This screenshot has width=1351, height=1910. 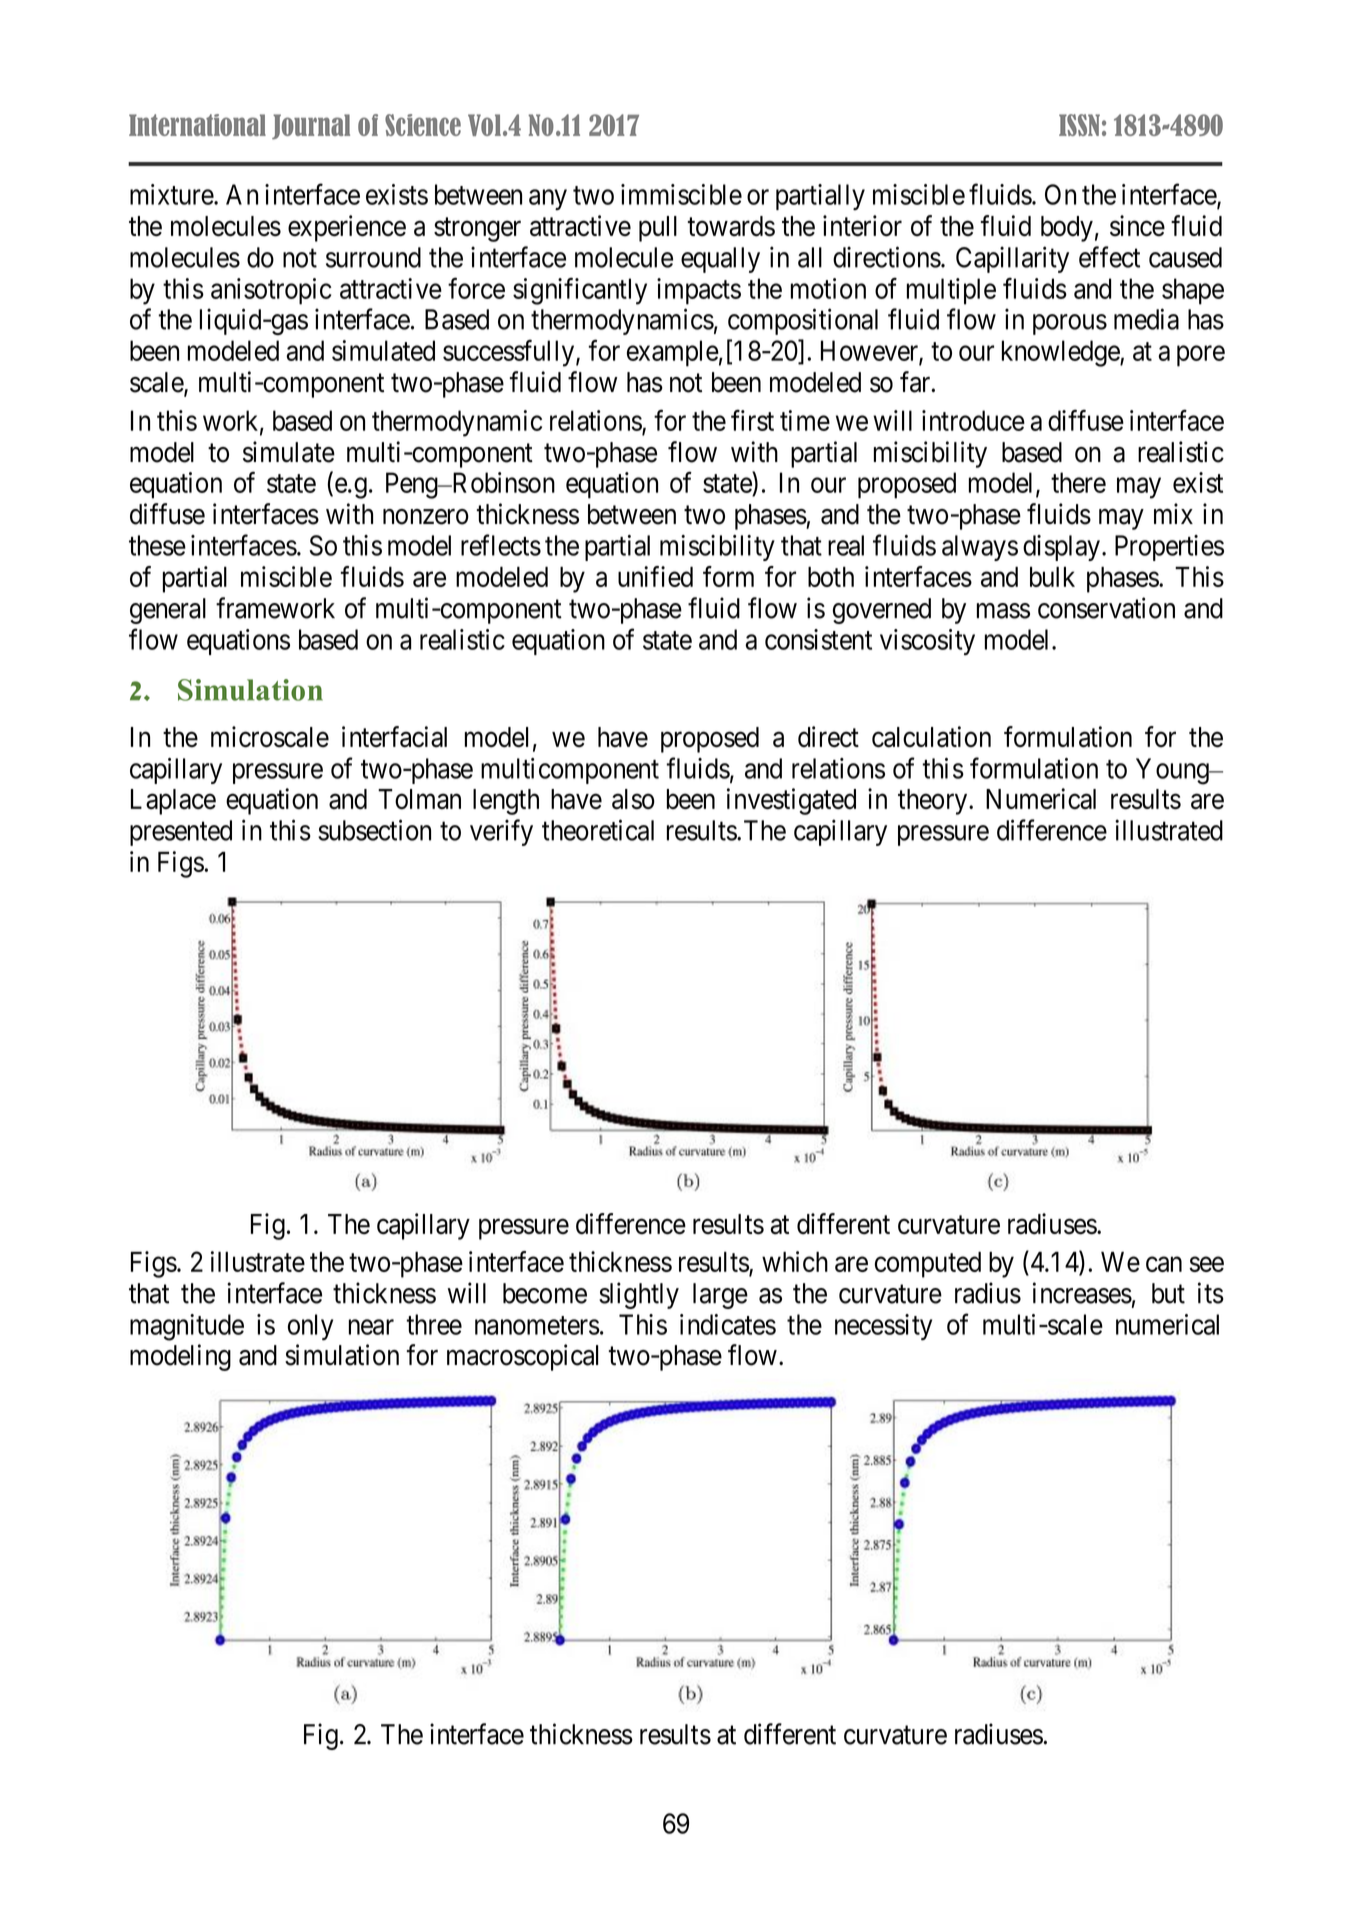 I want to click on increases, so click(x=1082, y=1293).
